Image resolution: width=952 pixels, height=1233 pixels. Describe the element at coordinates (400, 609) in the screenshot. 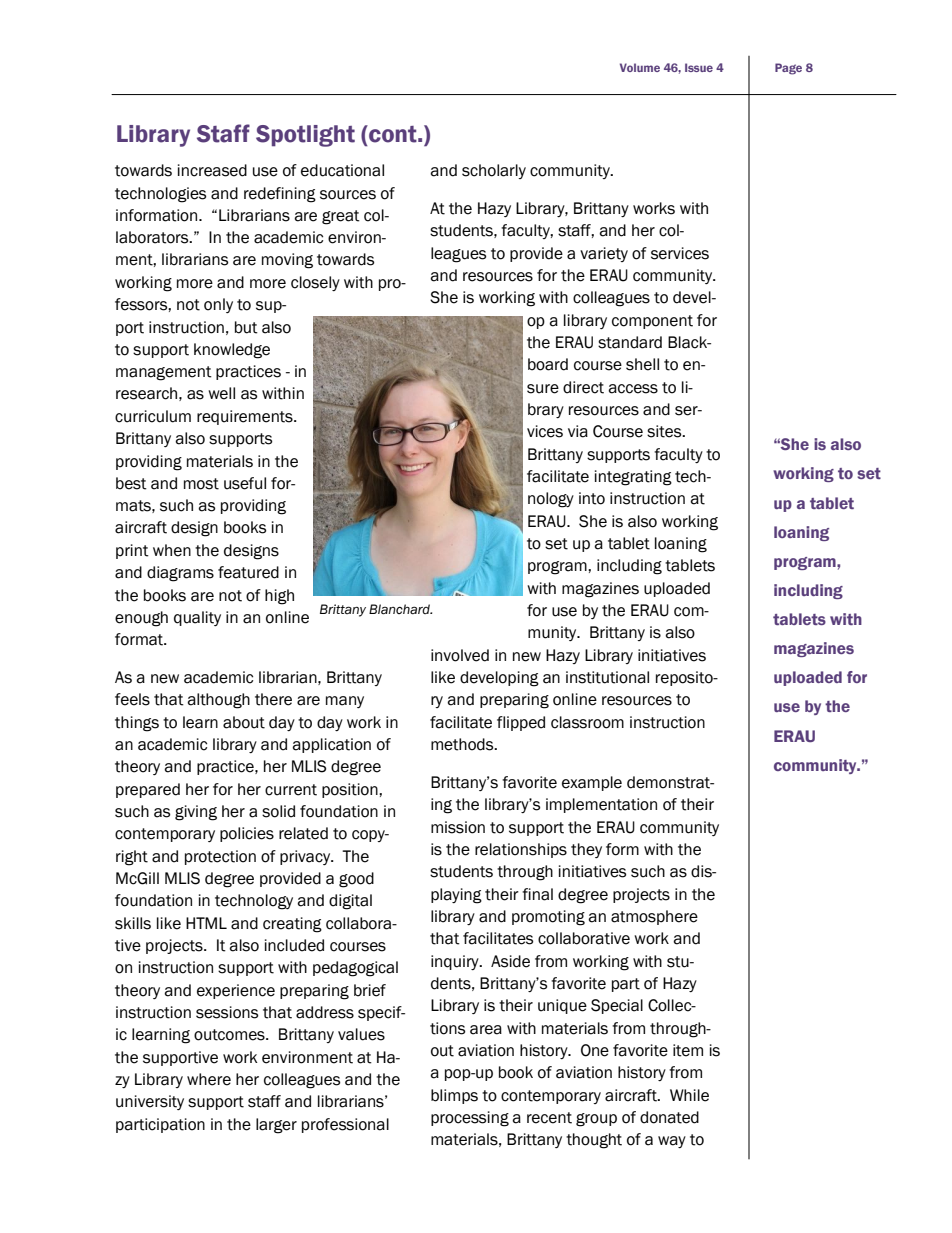

I see `Blanchard` at that location.
